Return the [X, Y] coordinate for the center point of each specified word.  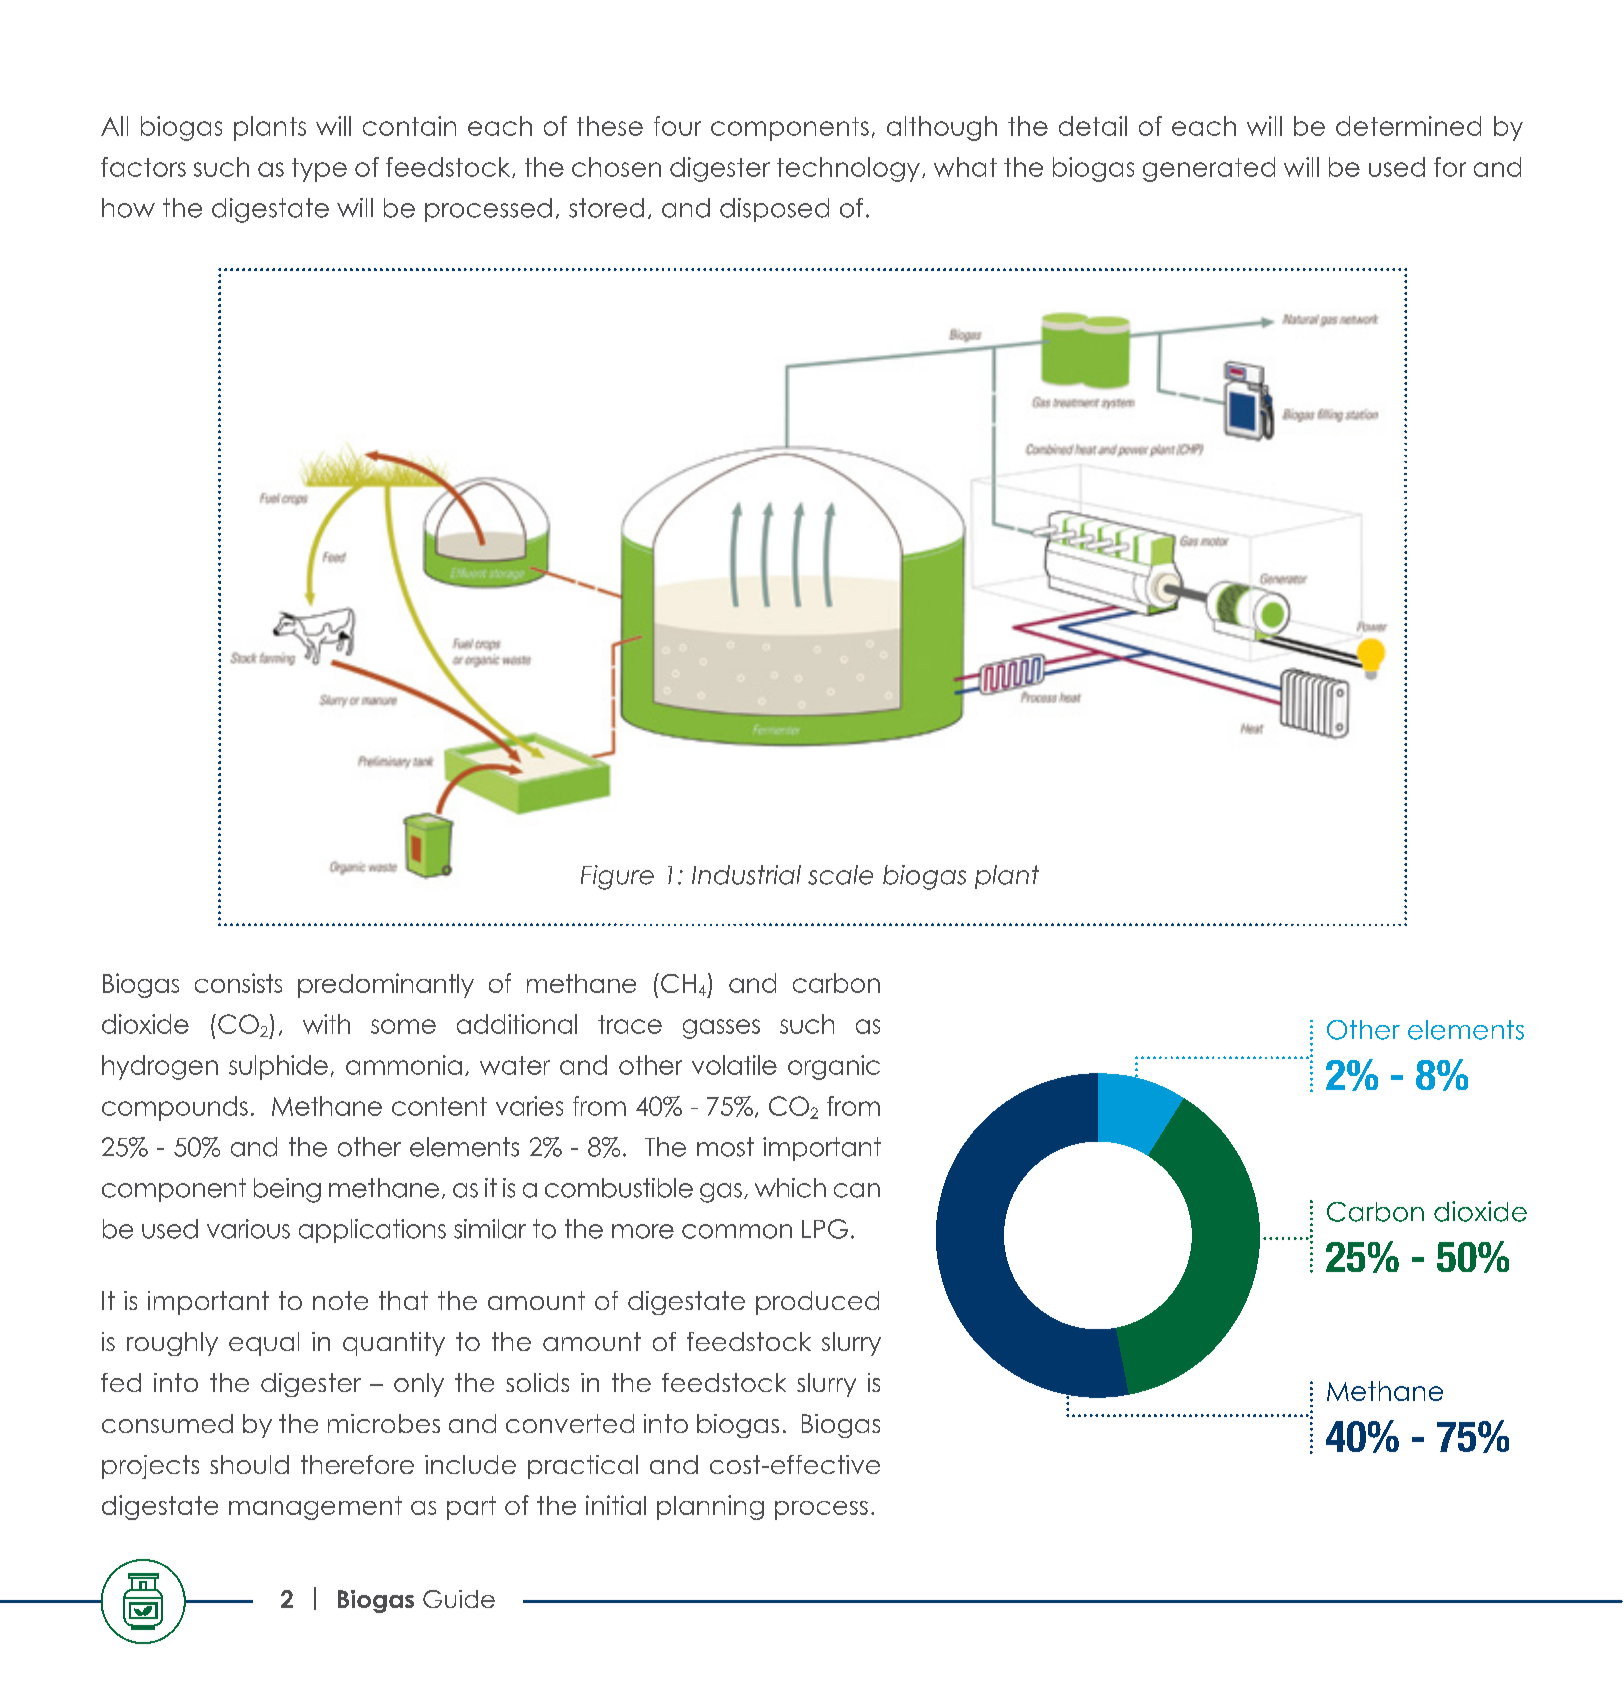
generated [1209, 169]
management [315, 1508]
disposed [774, 210]
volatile [734, 1065]
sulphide [278, 1067]
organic [834, 1067]
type [319, 170]
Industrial [746, 875]
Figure [617, 877]
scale [840, 875]
